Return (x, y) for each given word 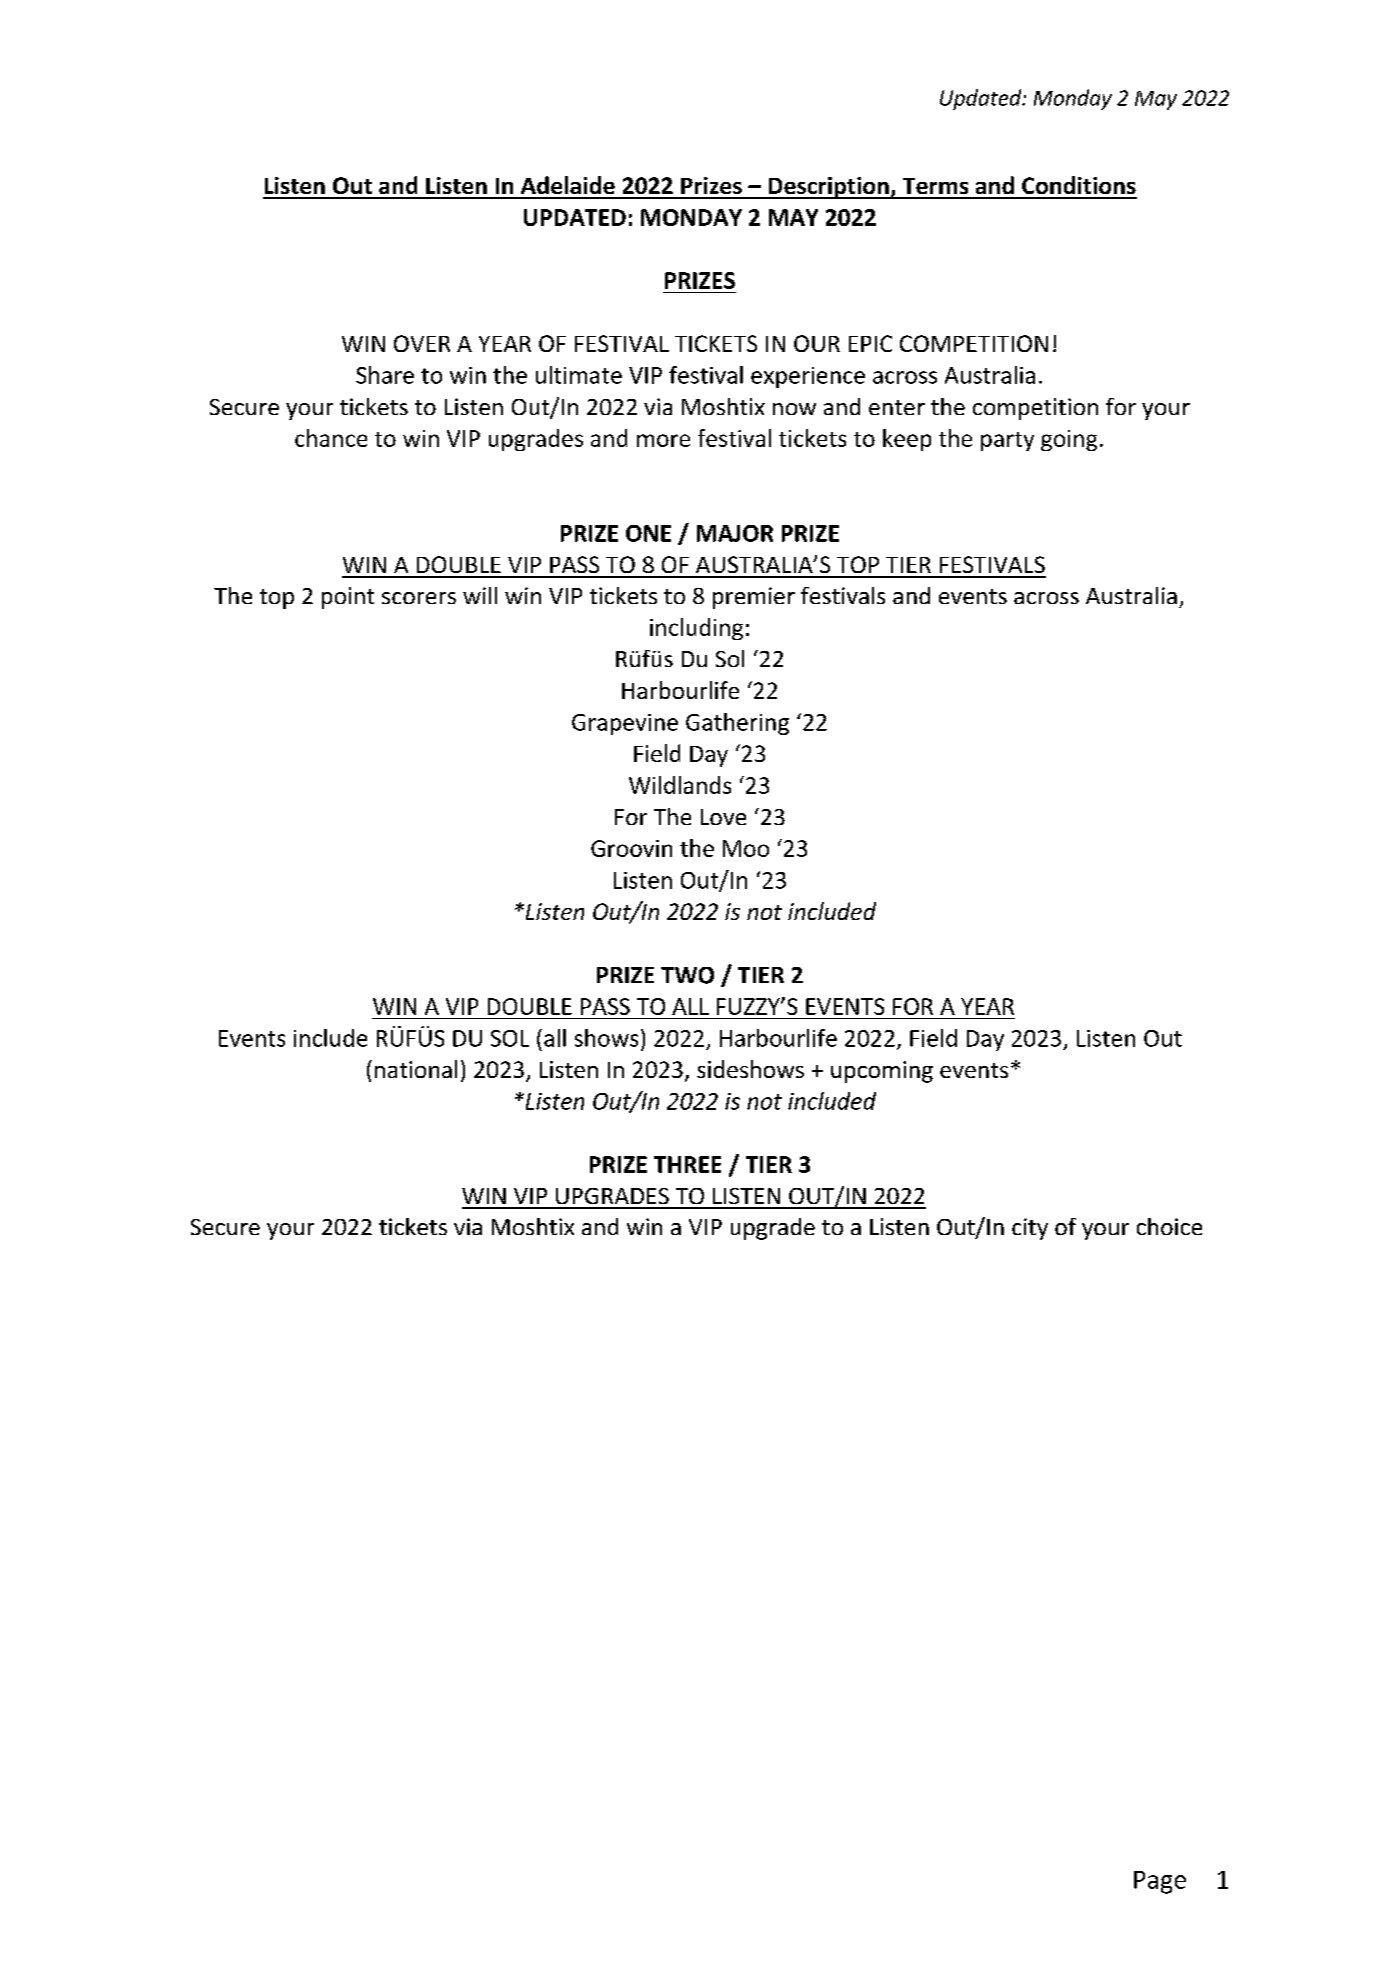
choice (1169, 1226)
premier (754, 598)
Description (828, 188)
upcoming (882, 1072)
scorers (419, 598)
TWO (687, 975)
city (1030, 1229)
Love (723, 817)
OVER (422, 343)
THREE (687, 1164)
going (1069, 440)
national (416, 1069)
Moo (746, 848)
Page (1160, 1882)
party (1007, 441)
